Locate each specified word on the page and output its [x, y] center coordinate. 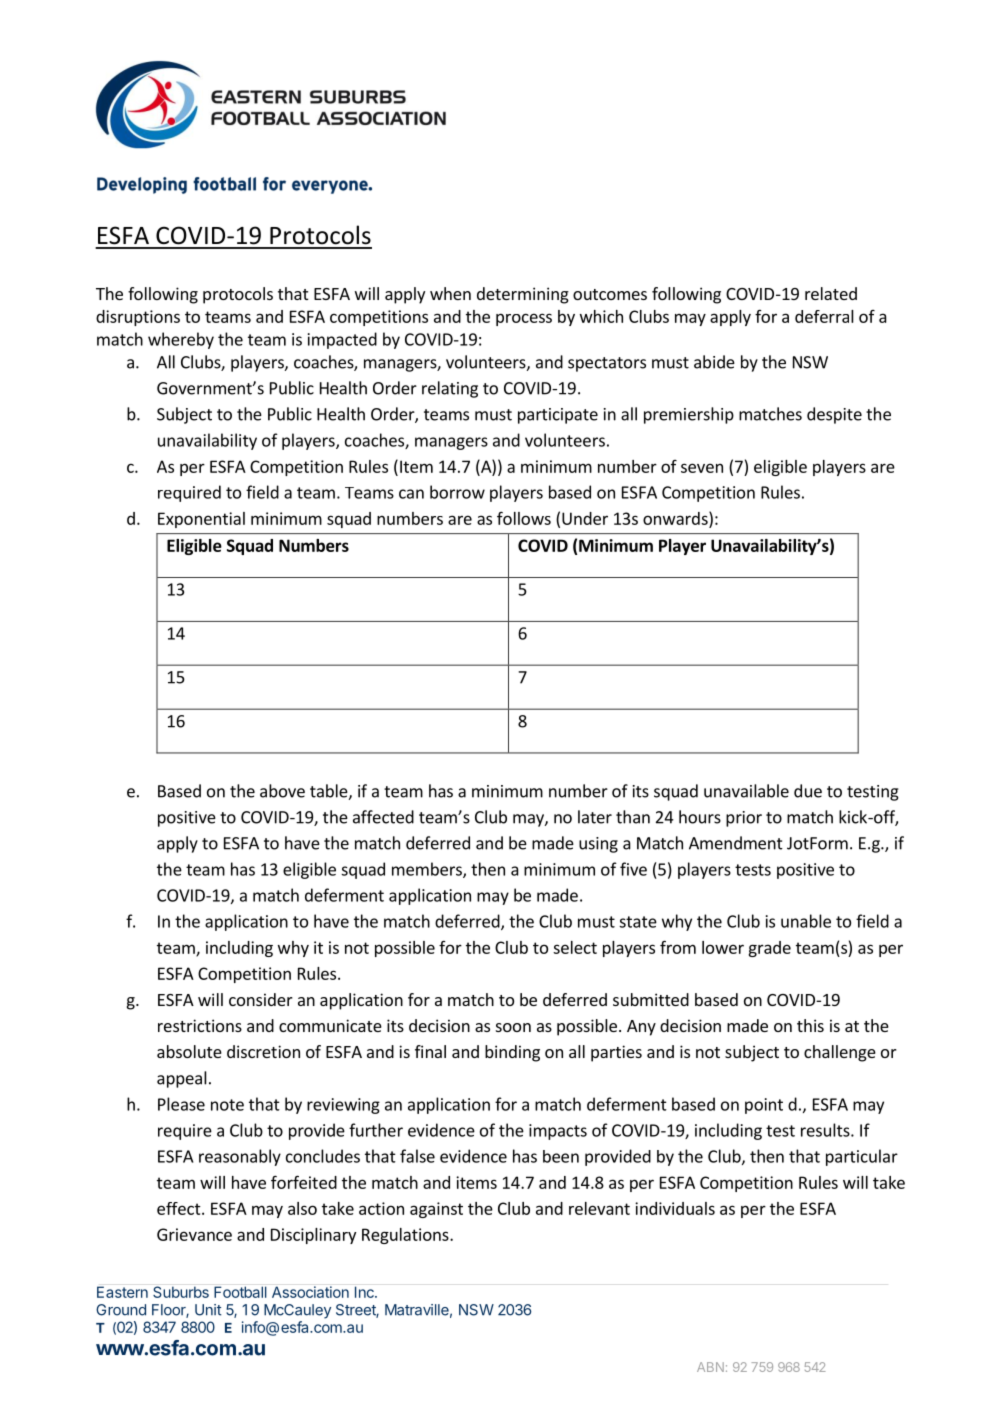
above [282, 791]
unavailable [746, 791]
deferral [824, 316]
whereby [181, 340]
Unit [208, 1310]
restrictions [200, 1025]
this [810, 1025]
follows [524, 518]
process [524, 319]
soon [513, 1027]
